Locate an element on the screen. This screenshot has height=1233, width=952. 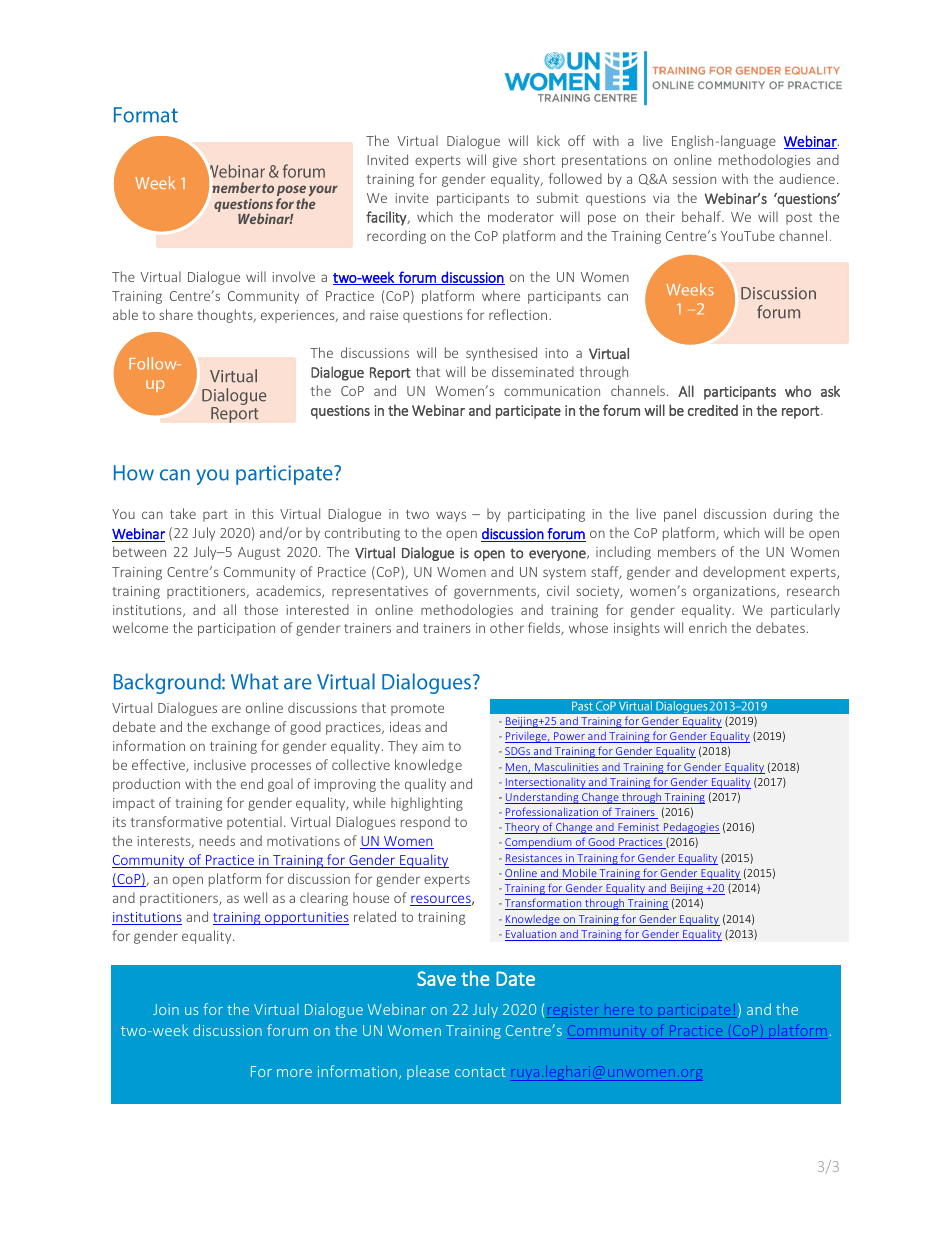
Join is located at coordinates (166, 1009).
